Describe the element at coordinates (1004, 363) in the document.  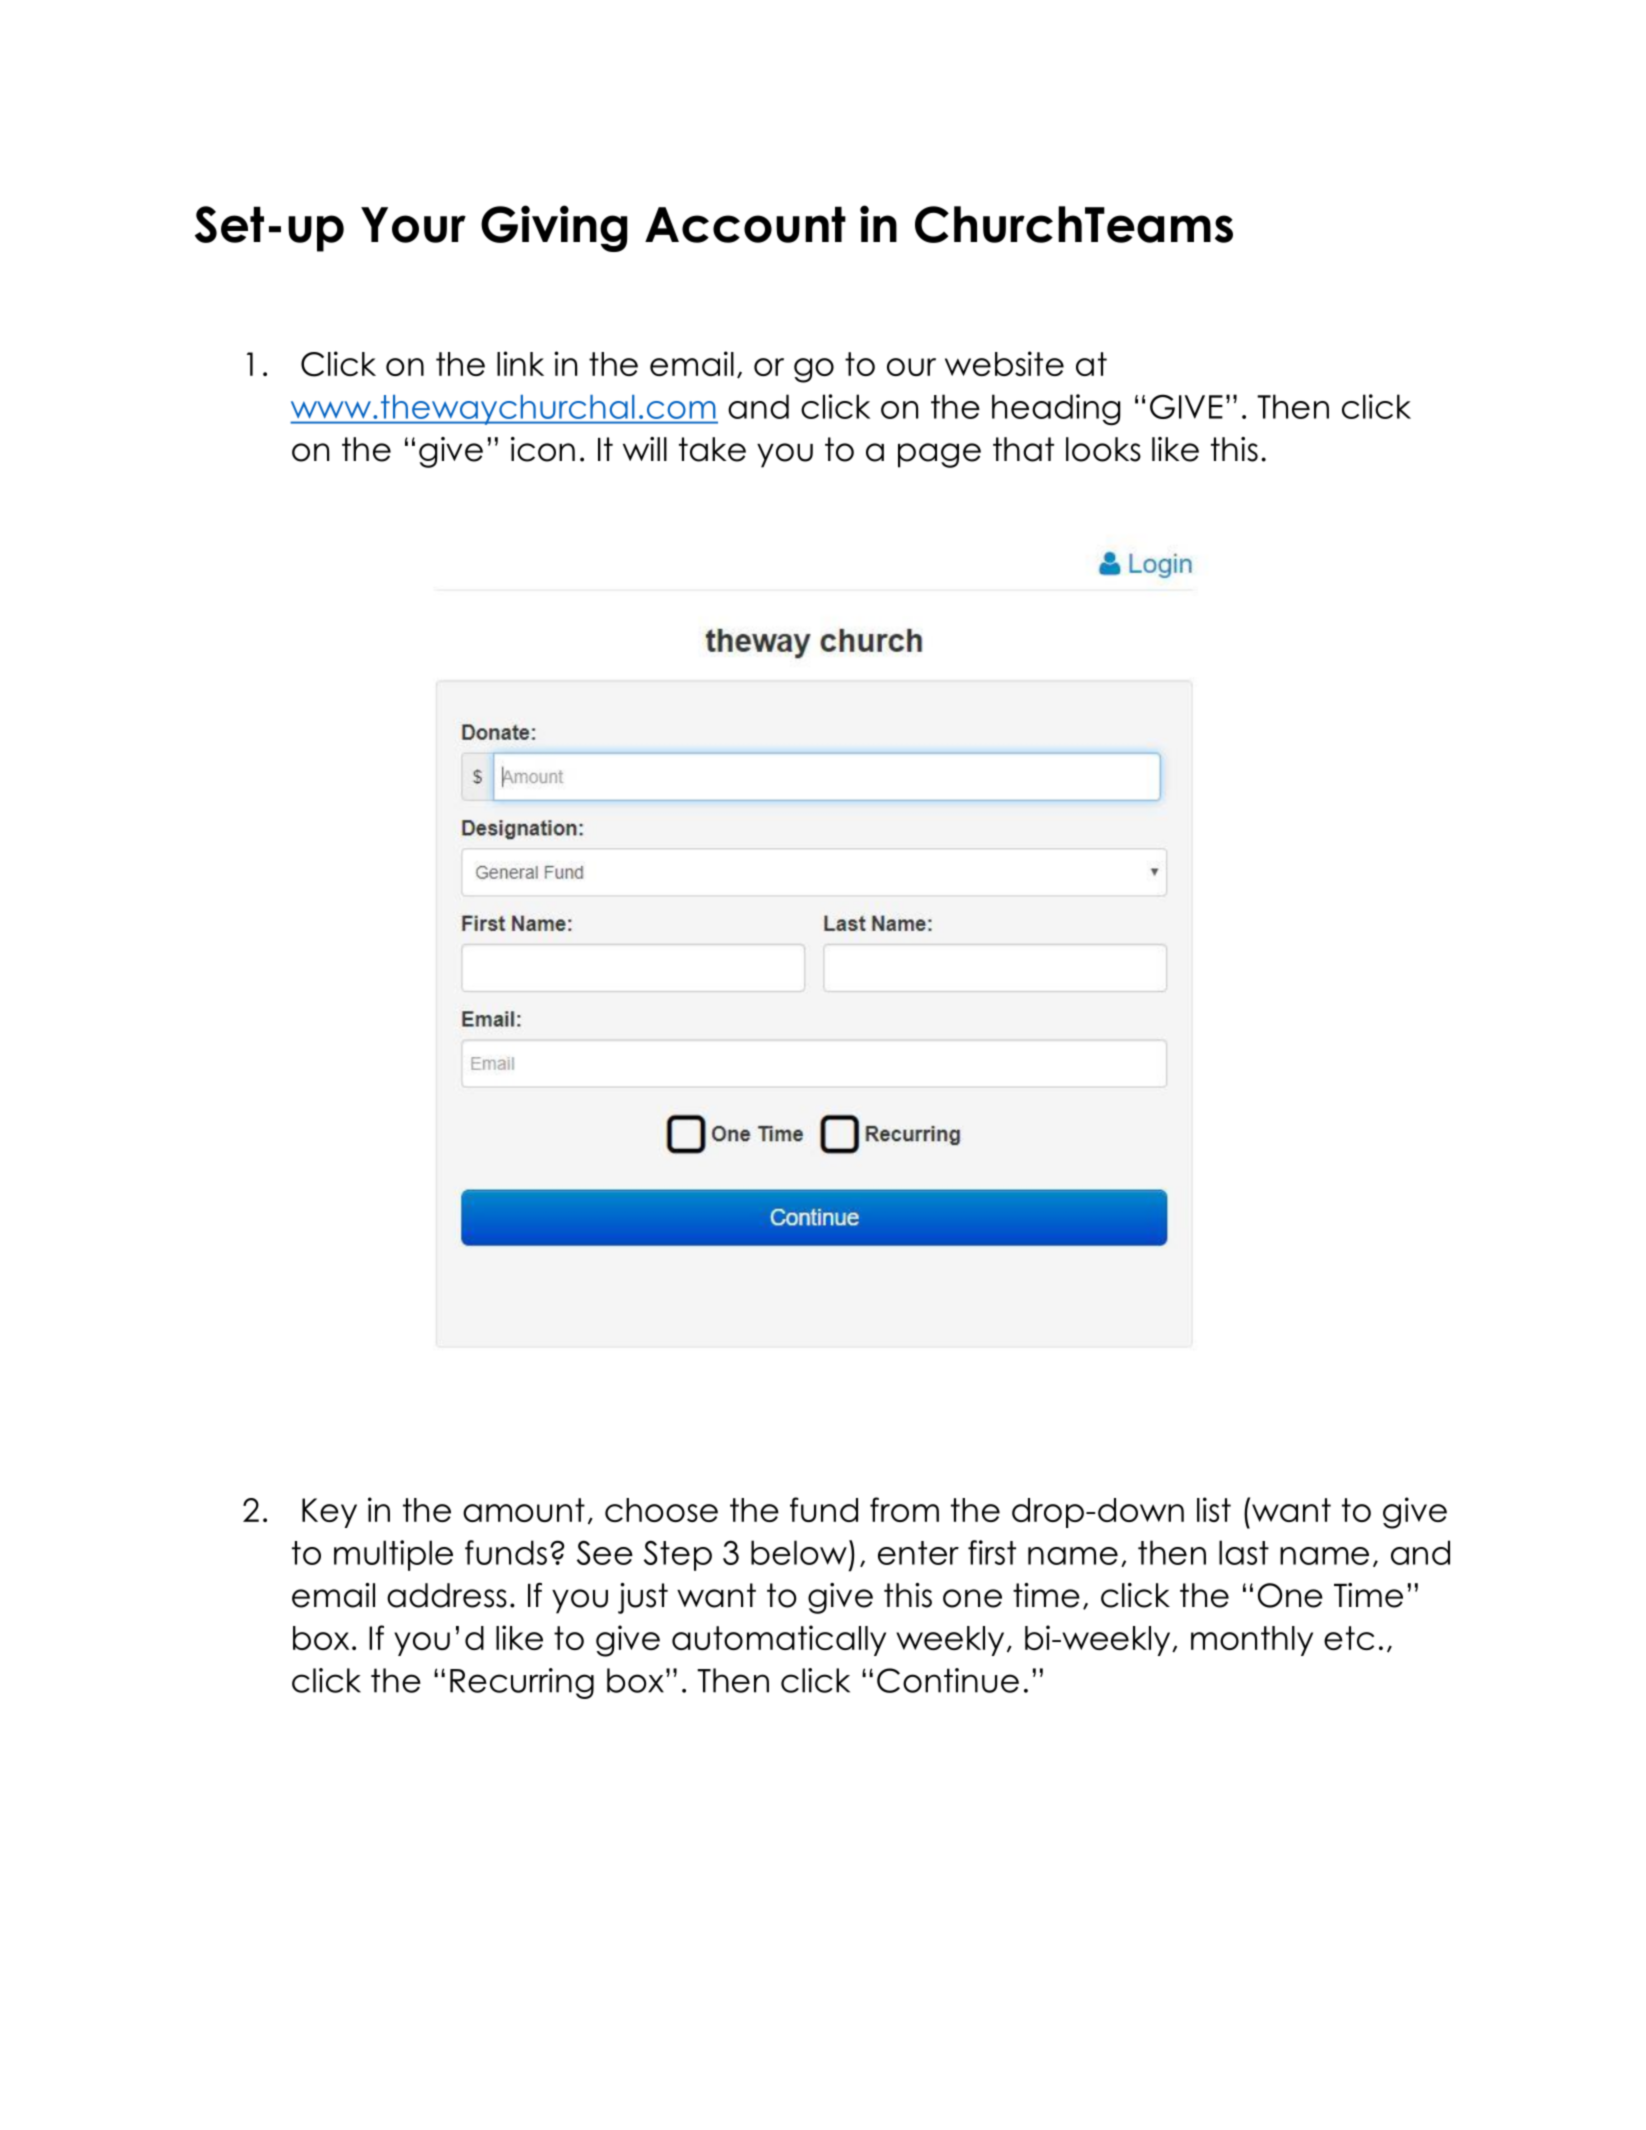
I see `website` at that location.
